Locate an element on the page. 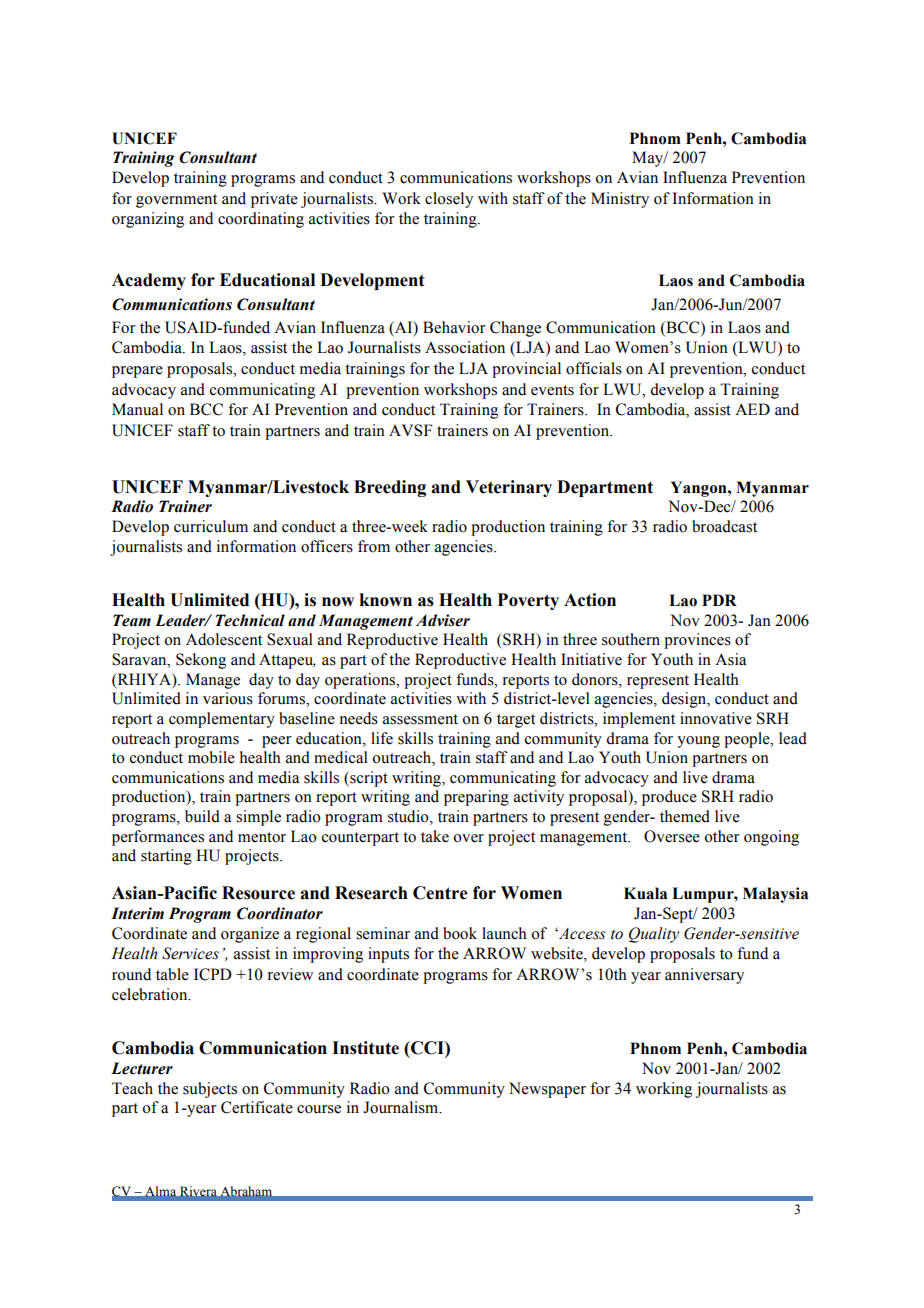 Image resolution: width=924 pixels, height=1308 pixels. produce is located at coordinates (669, 798).
